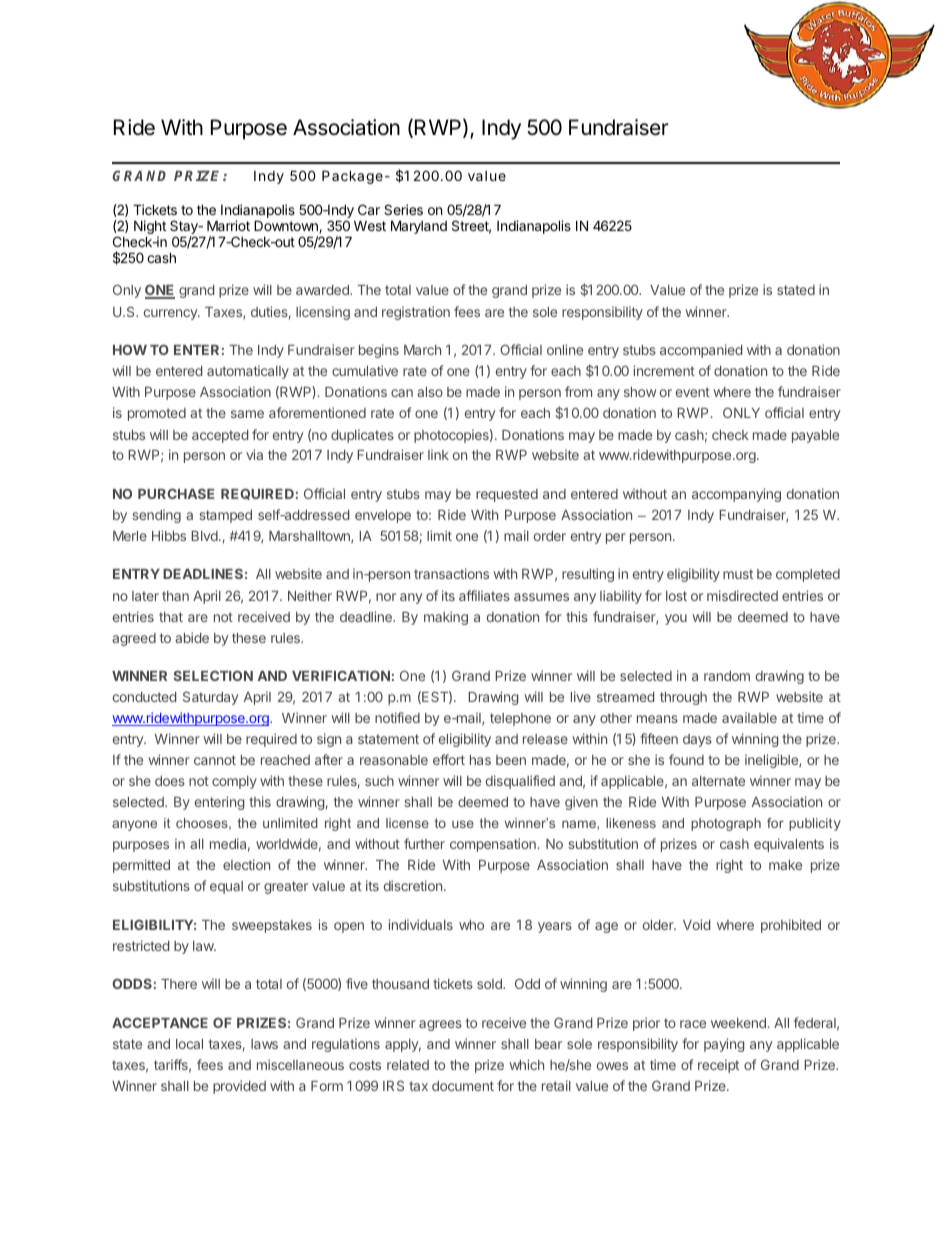 Image resolution: width=952 pixels, height=1233 pixels. Describe the element at coordinates (727, 676) in the page. I see `random` at that location.
